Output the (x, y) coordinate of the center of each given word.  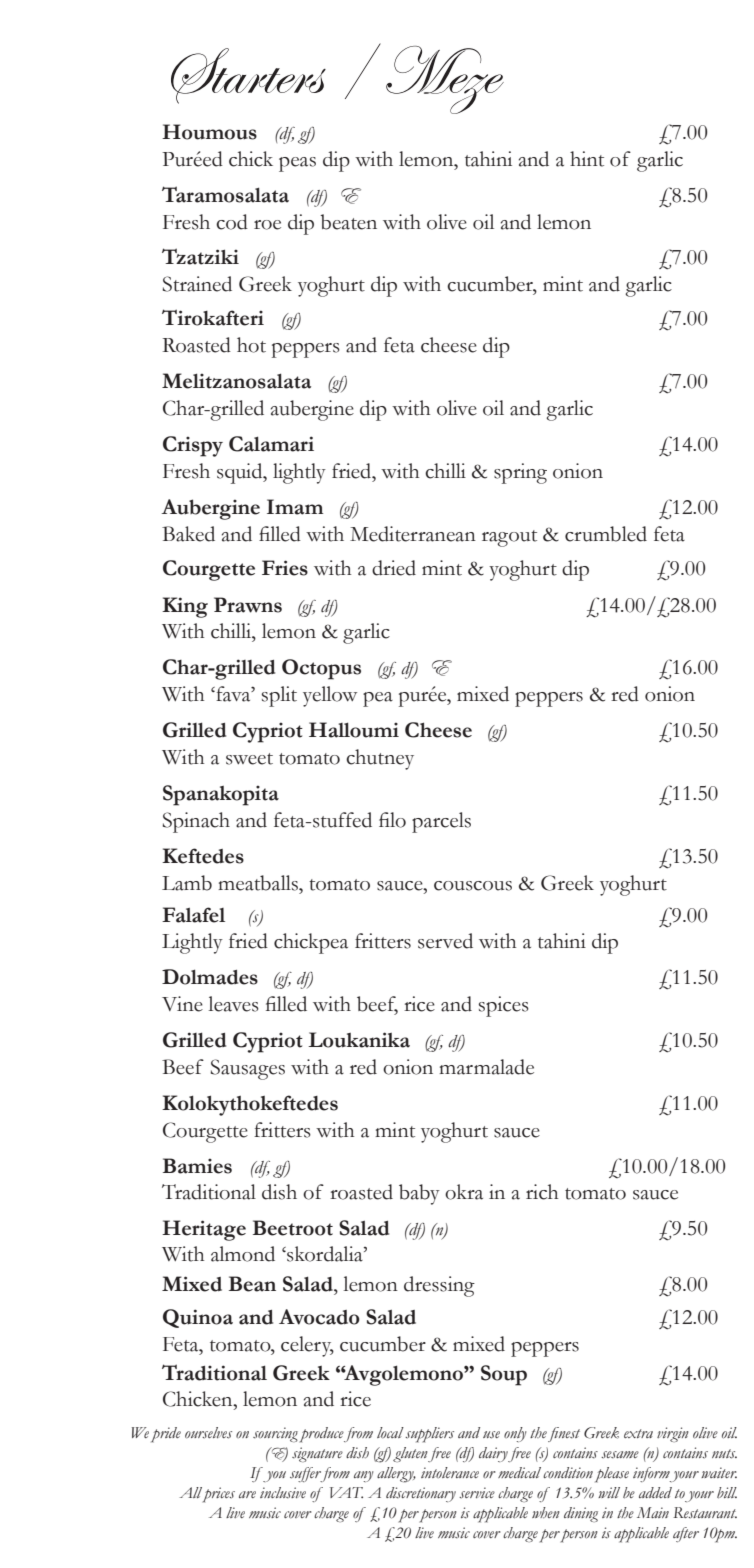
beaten (348, 222)
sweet (249, 759)
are (247, 1494)
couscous (473, 886)
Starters (248, 76)
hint (587, 159)
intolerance (450, 1472)
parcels (441, 822)
